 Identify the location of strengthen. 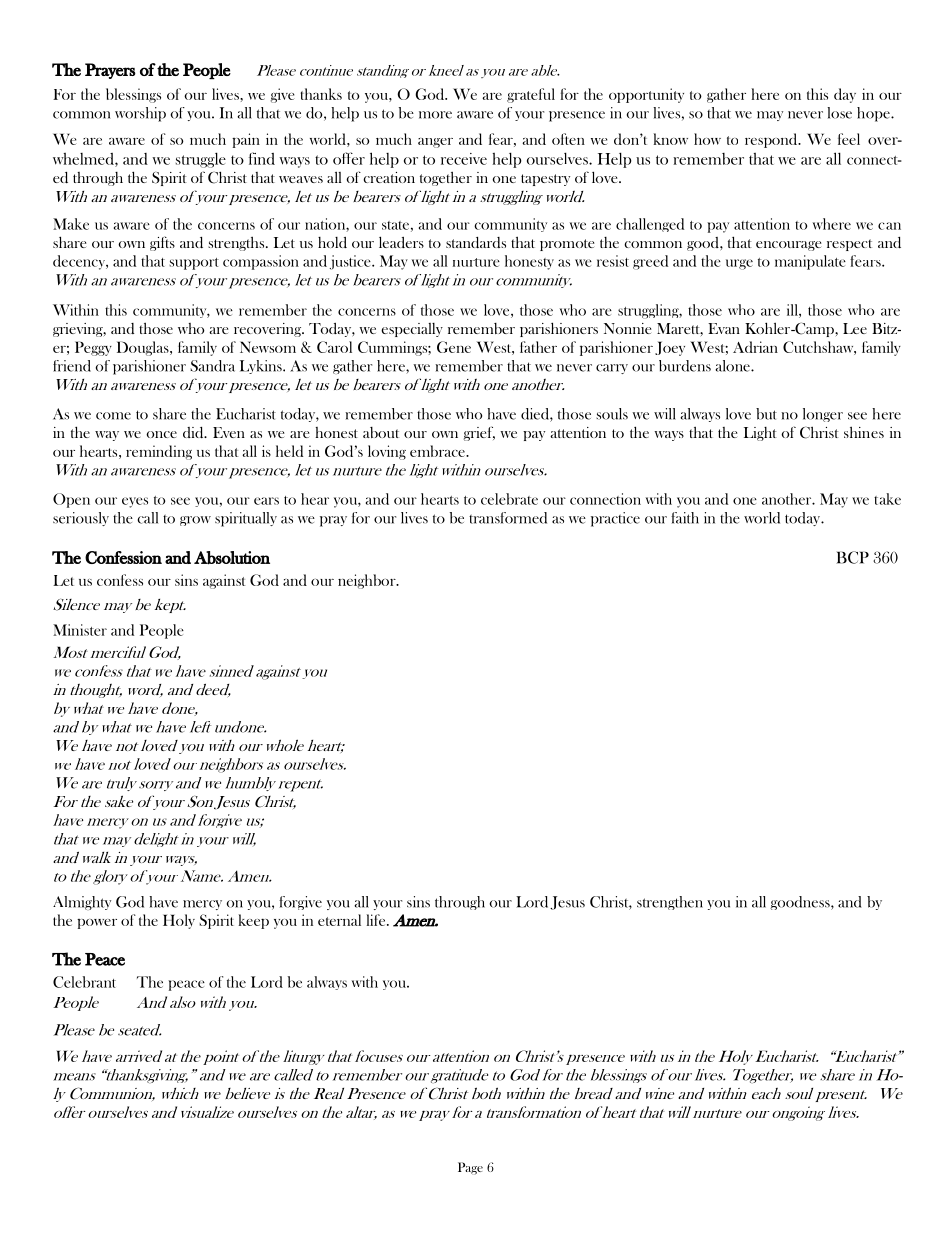
(670, 903).
